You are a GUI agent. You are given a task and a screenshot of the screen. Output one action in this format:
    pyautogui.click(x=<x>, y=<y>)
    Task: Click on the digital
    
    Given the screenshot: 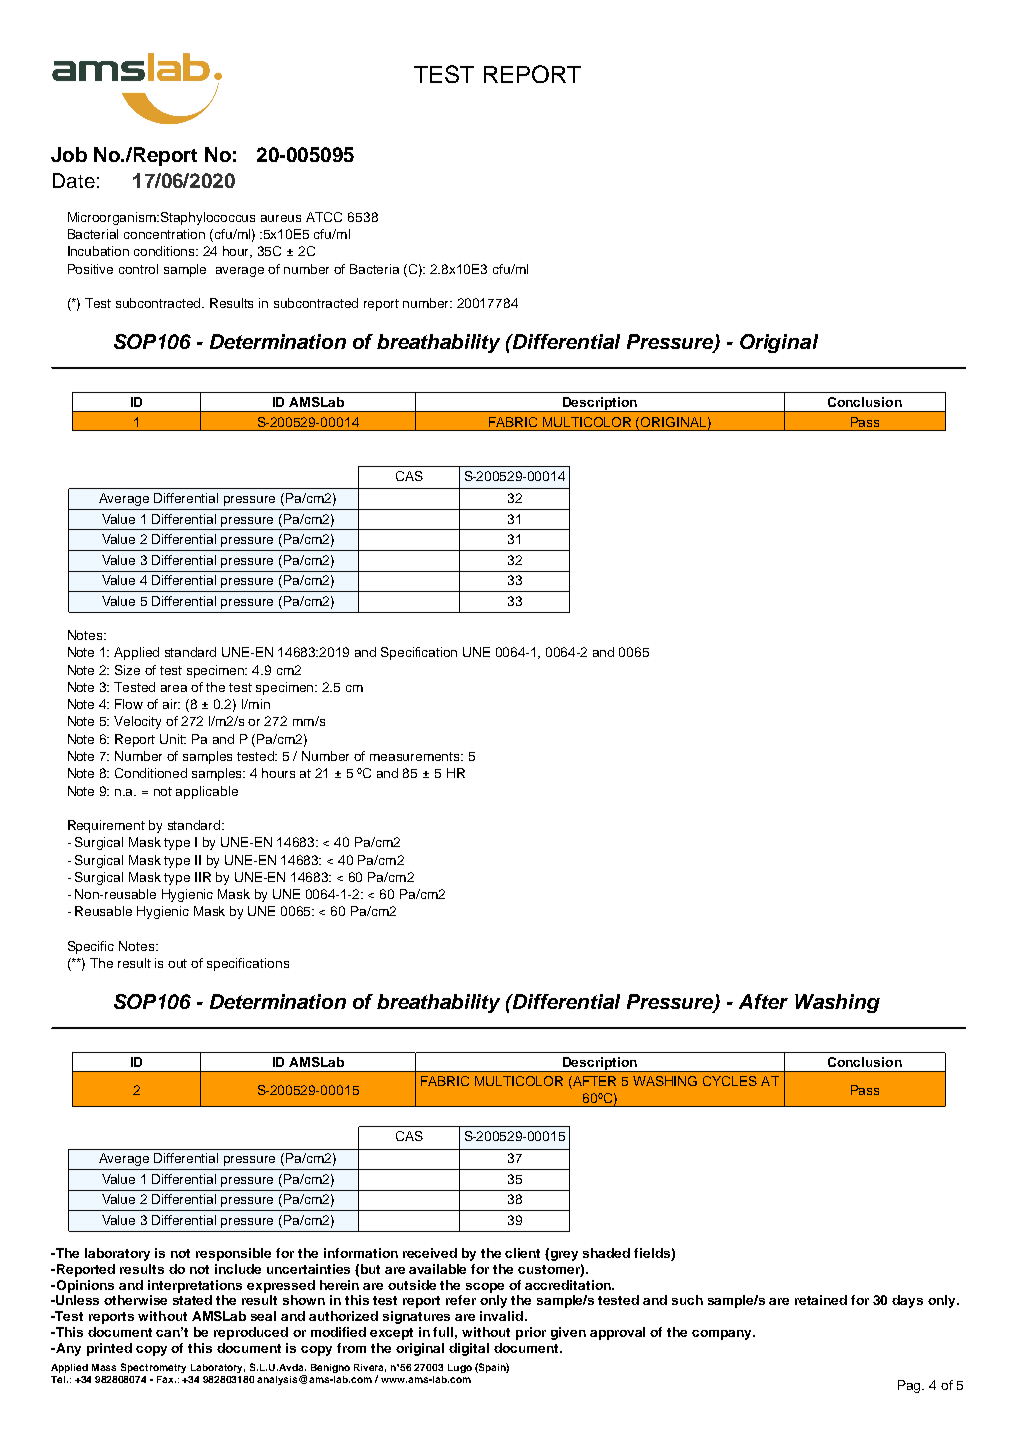 What is the action you would take?
    pyautogui.click(x=469, y=1349)
